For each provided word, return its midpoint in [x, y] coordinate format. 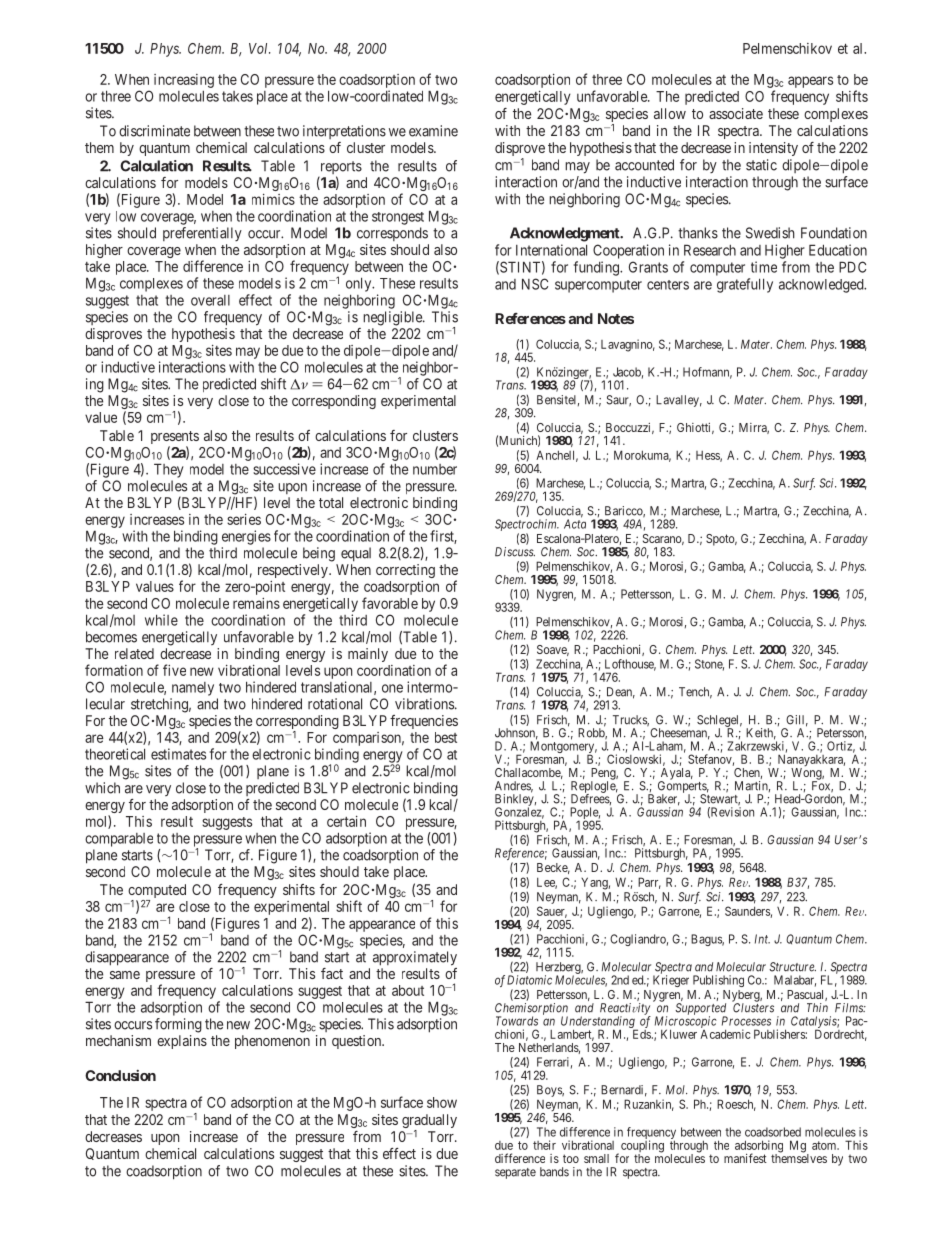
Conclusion [120, 1075]
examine [433, 131]
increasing [184, 81]
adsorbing [759, 1147]
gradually [429, 1122]
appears [810, 82]
